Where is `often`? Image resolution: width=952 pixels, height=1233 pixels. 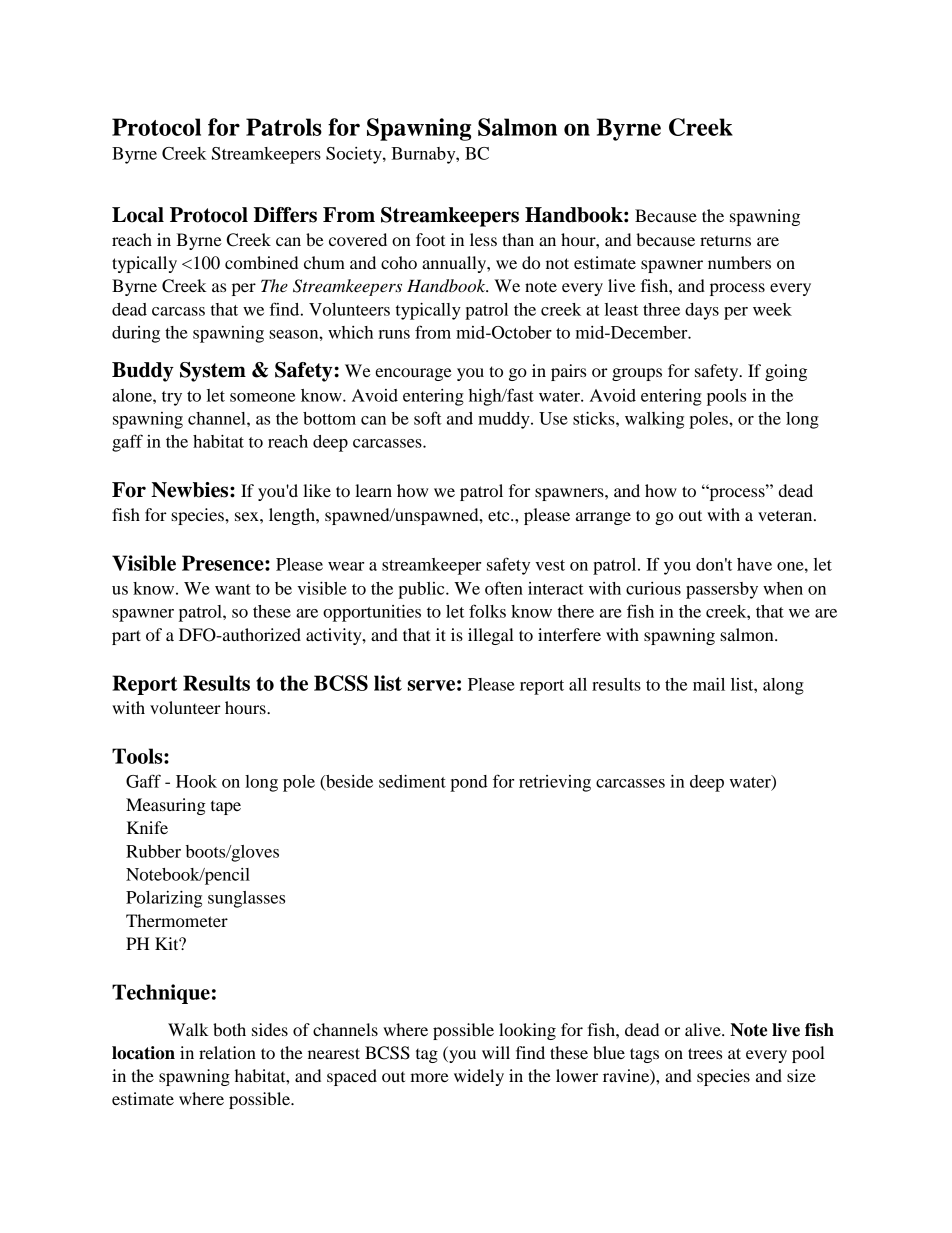
often is located at coordinates (504, 588).
